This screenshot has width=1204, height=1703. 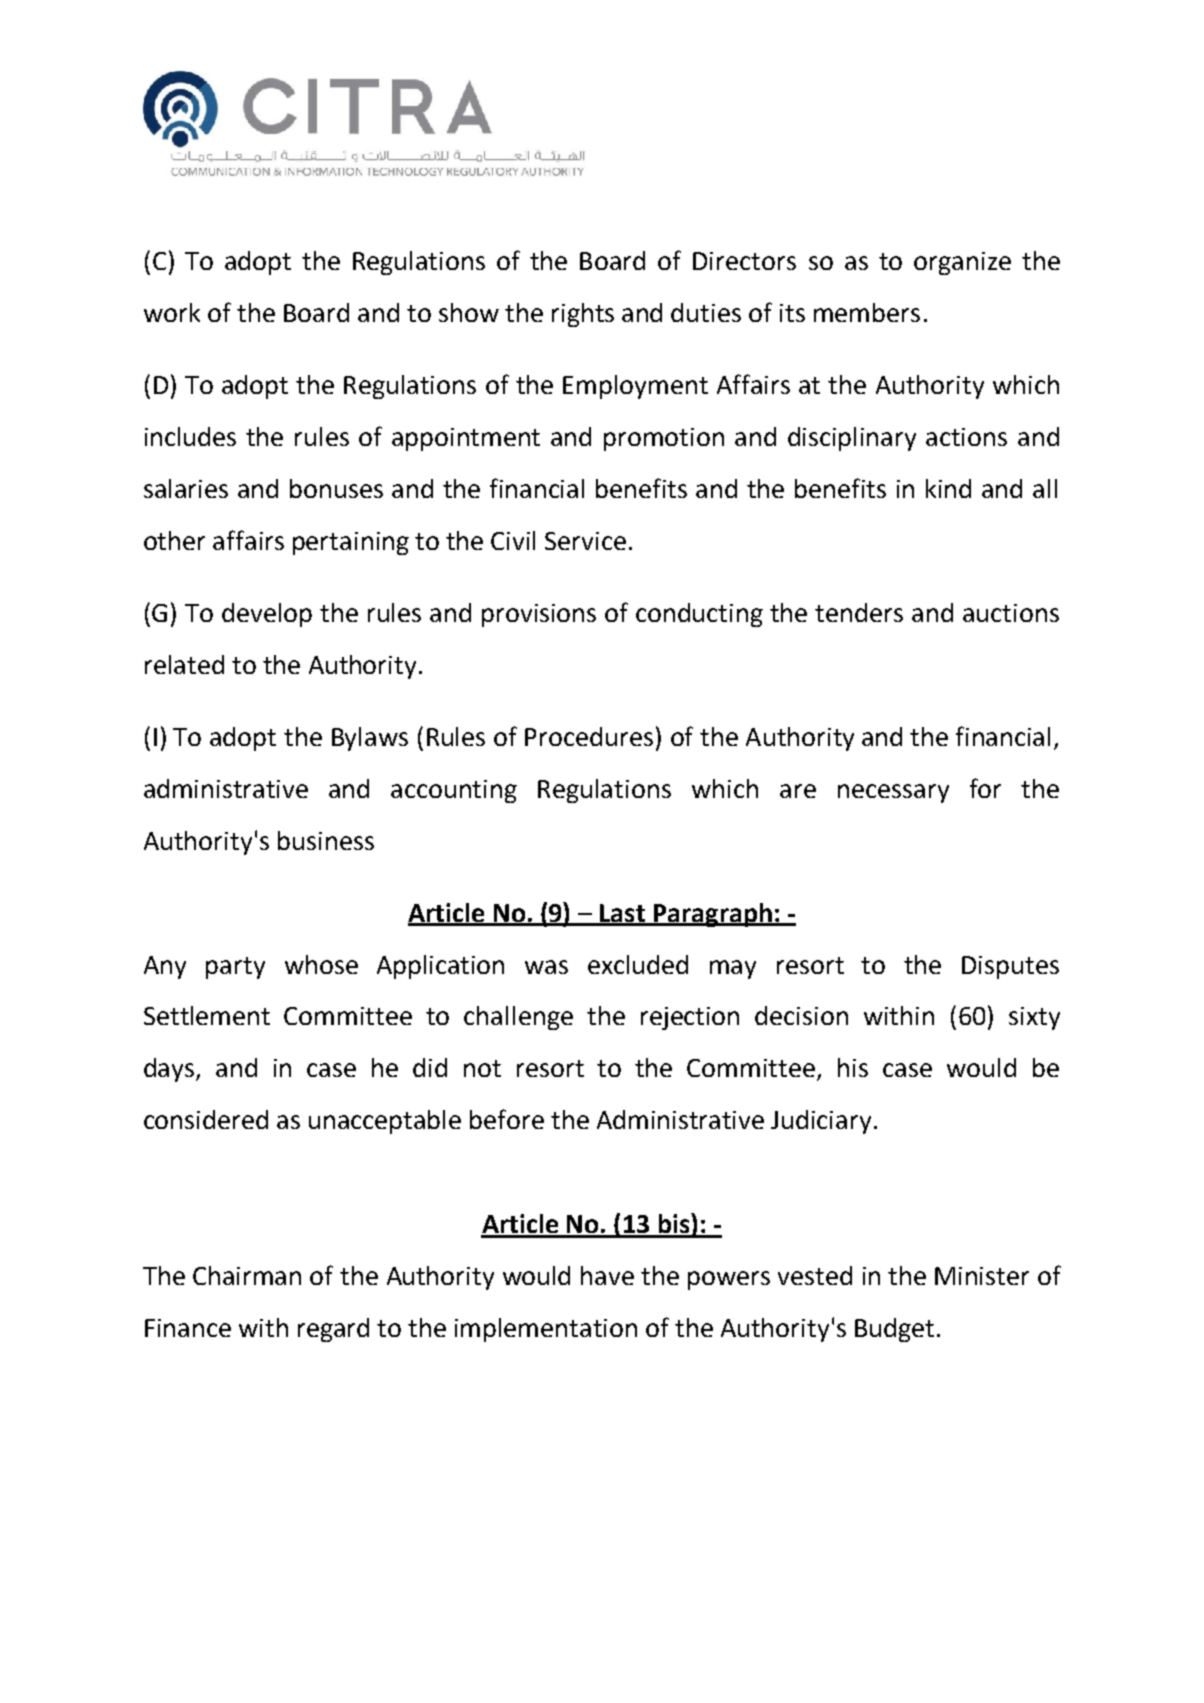 What do you see at coordinates (607, 1275) in the screenshot?
I see `have` at bounding box center [607, 1275].
